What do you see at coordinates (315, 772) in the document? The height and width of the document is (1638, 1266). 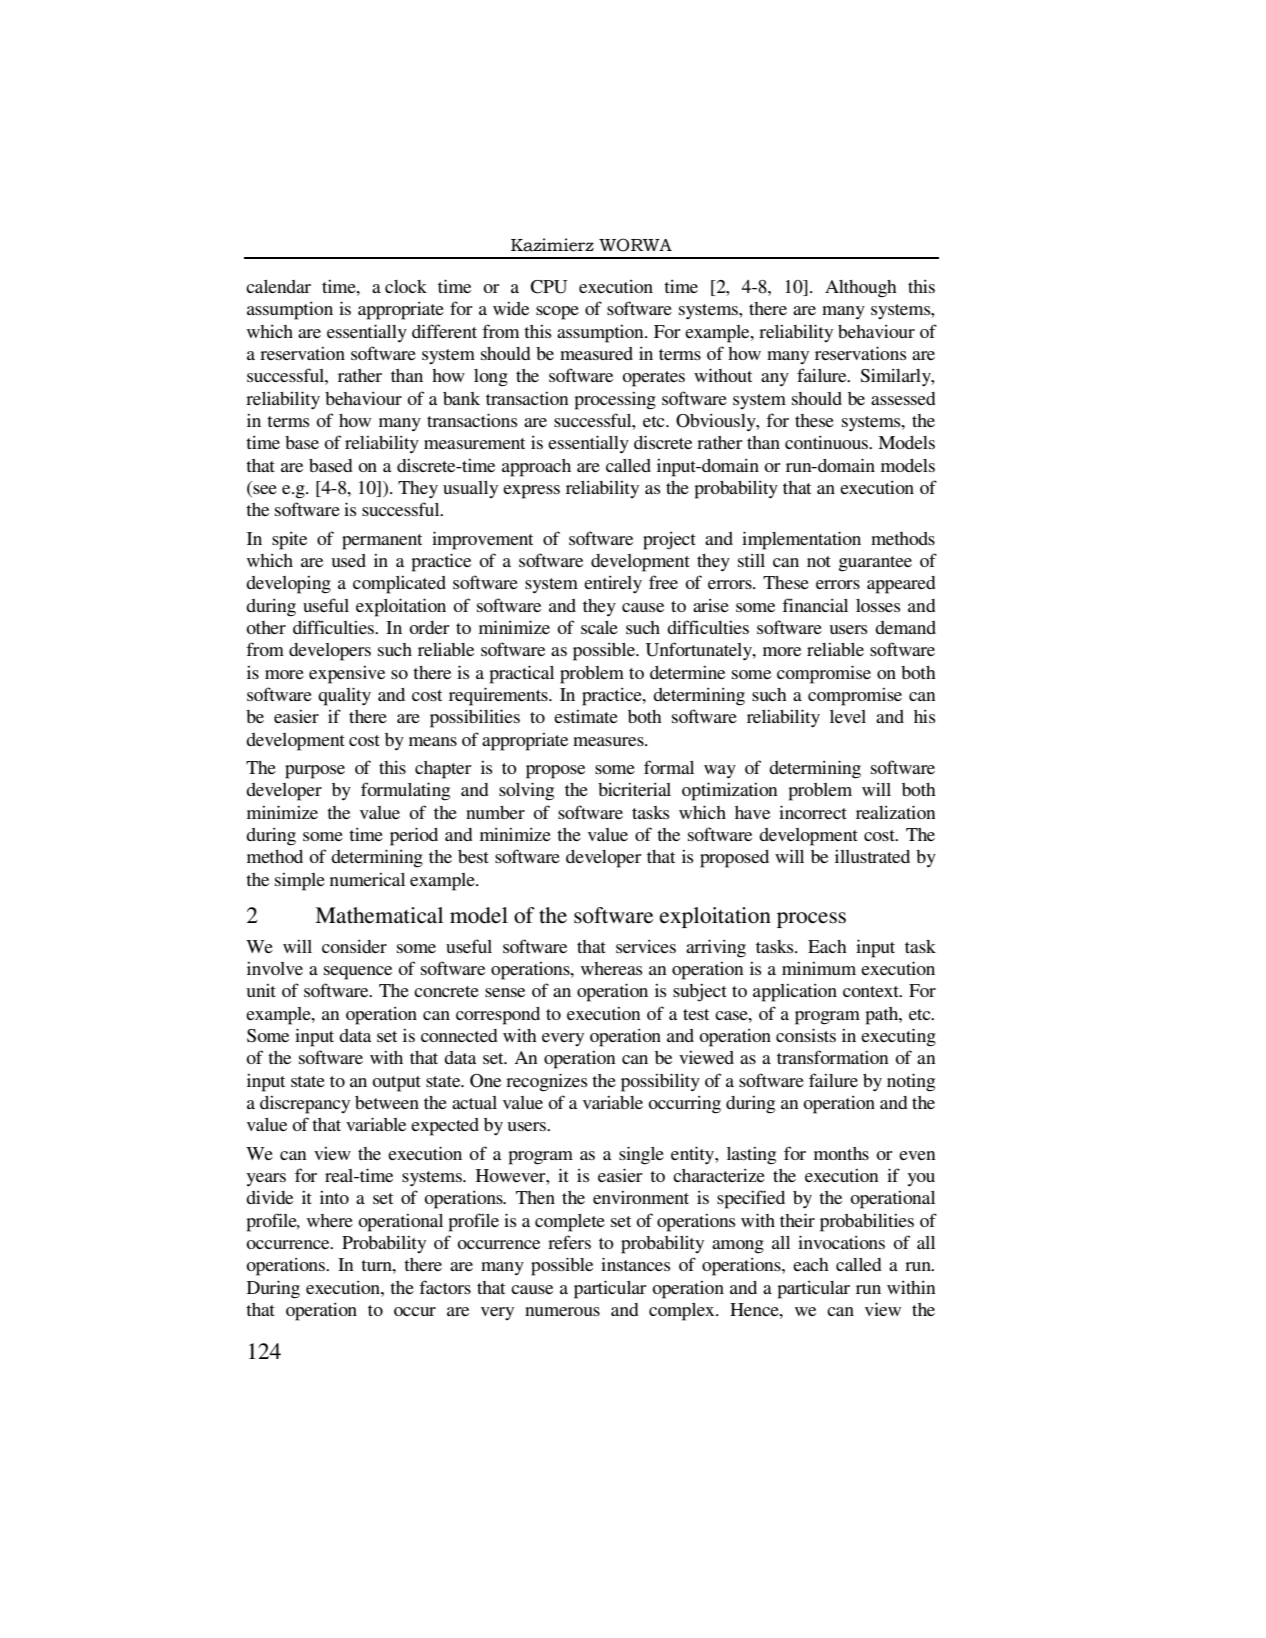 I see `purpose` at bounding box center [315, 772].
